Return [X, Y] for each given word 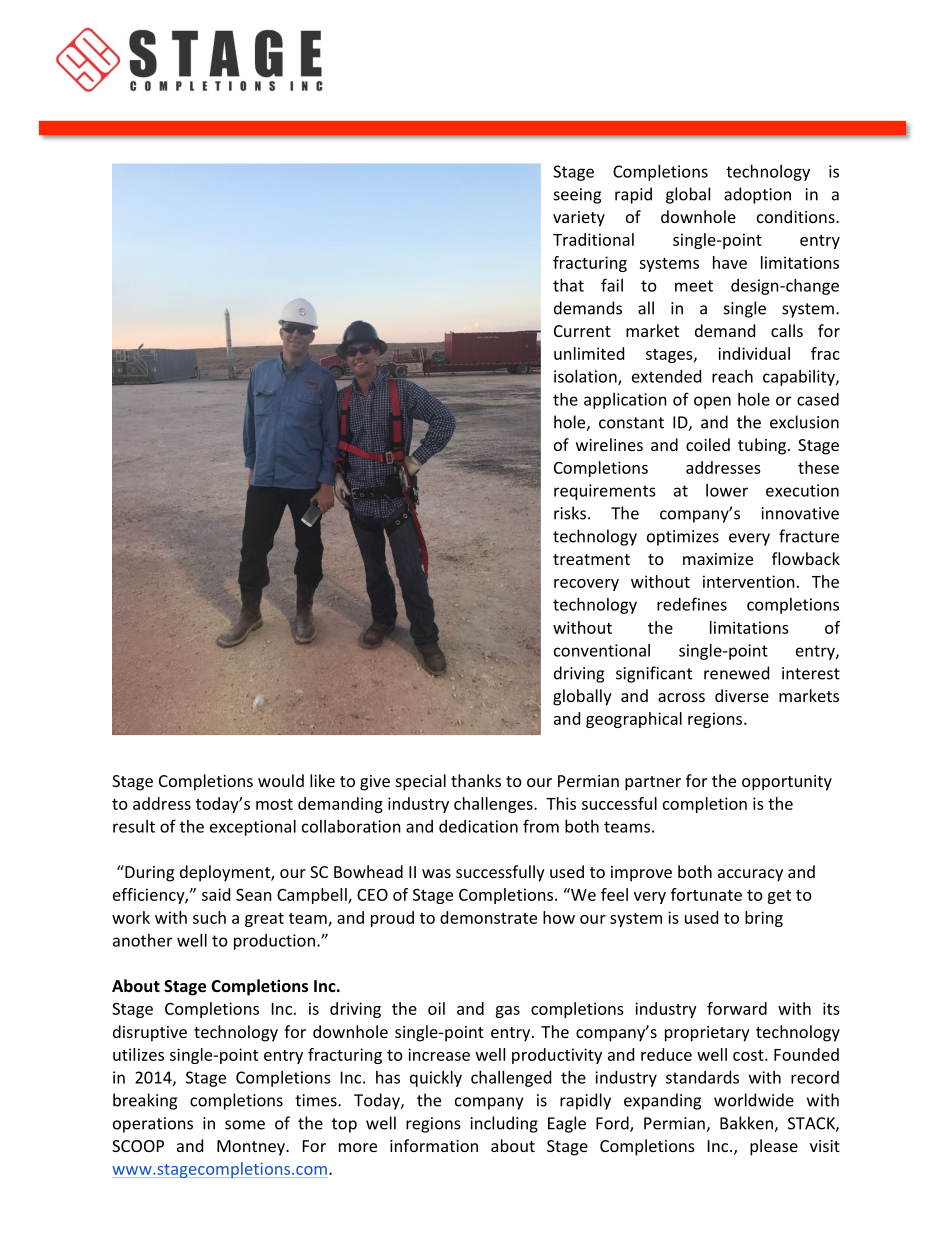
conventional [602, 650]
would [281, 780]
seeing [577, 196]
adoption [757, 195]
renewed [736, 673]
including [504, 1124]
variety [579, 219]
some [245, 1125]
